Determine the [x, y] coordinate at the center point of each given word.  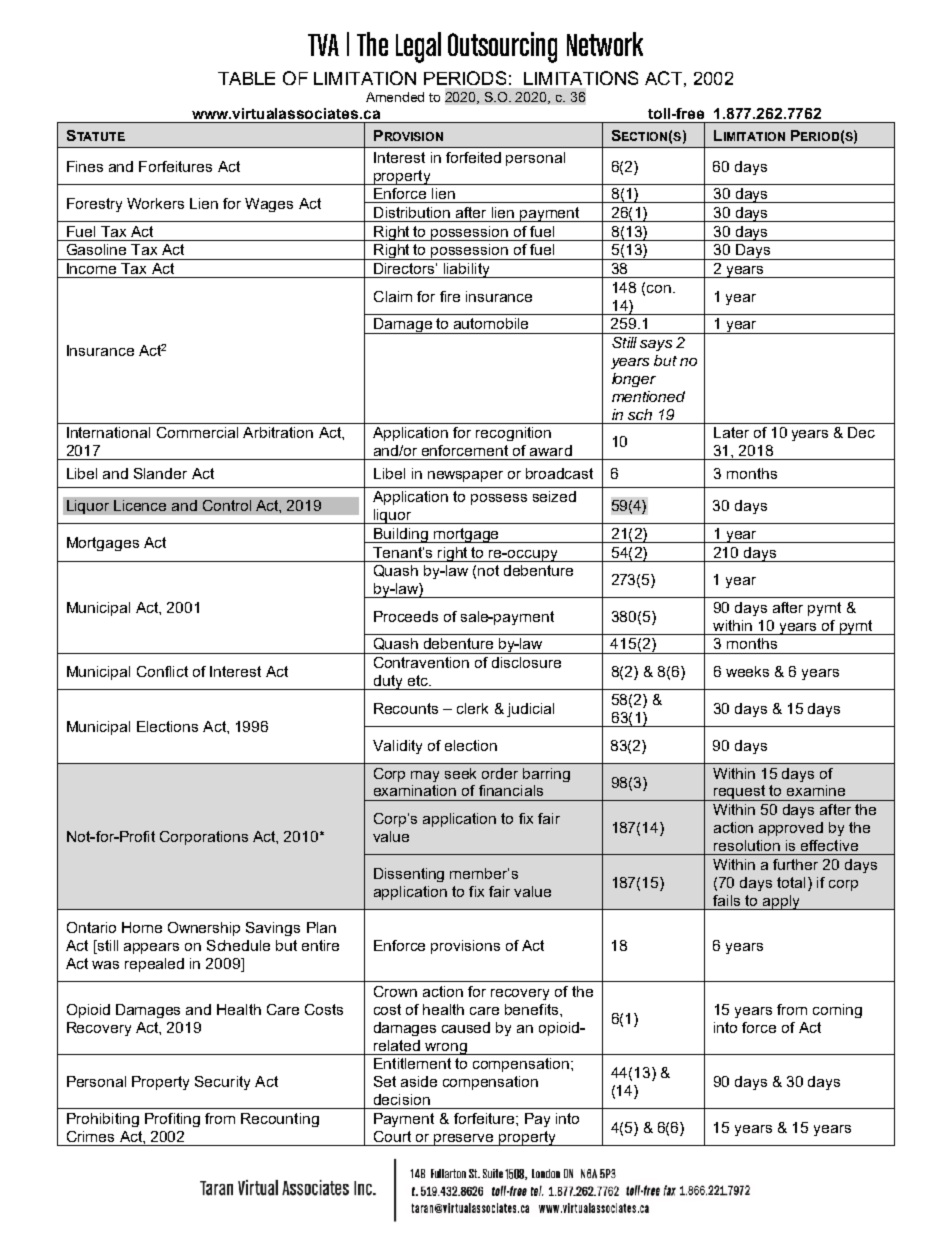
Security [222, 1083]
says [656, 345]
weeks [747, 671]
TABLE [246, 78]
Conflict [162, 671]
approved [791, 829]
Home [142, 927]
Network [605, 44]
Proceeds [406, 616]
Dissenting [409, 875]
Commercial [197, 432]
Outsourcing [502, 47]
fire [450, 296]
